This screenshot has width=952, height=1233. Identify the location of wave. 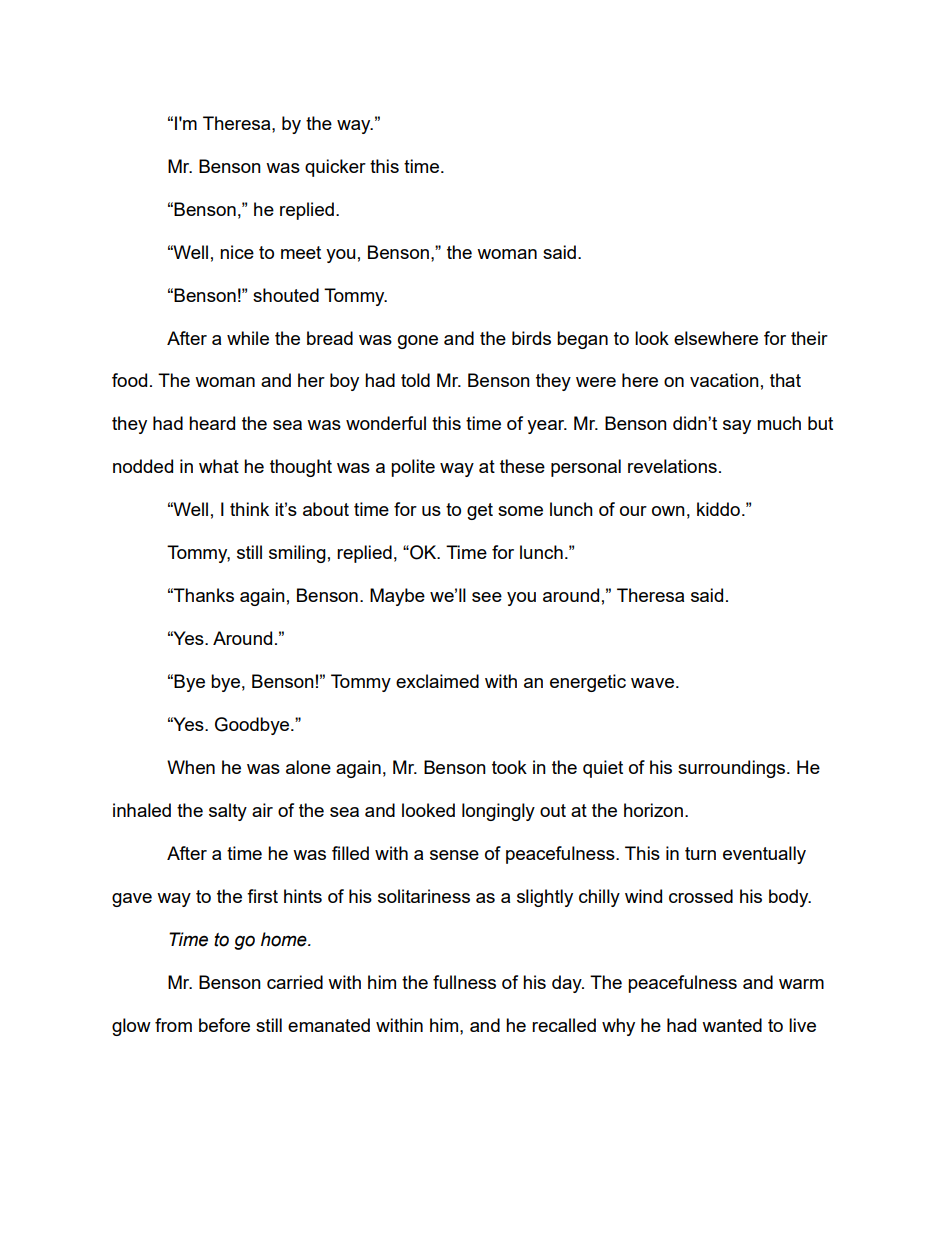
(652, 683).
